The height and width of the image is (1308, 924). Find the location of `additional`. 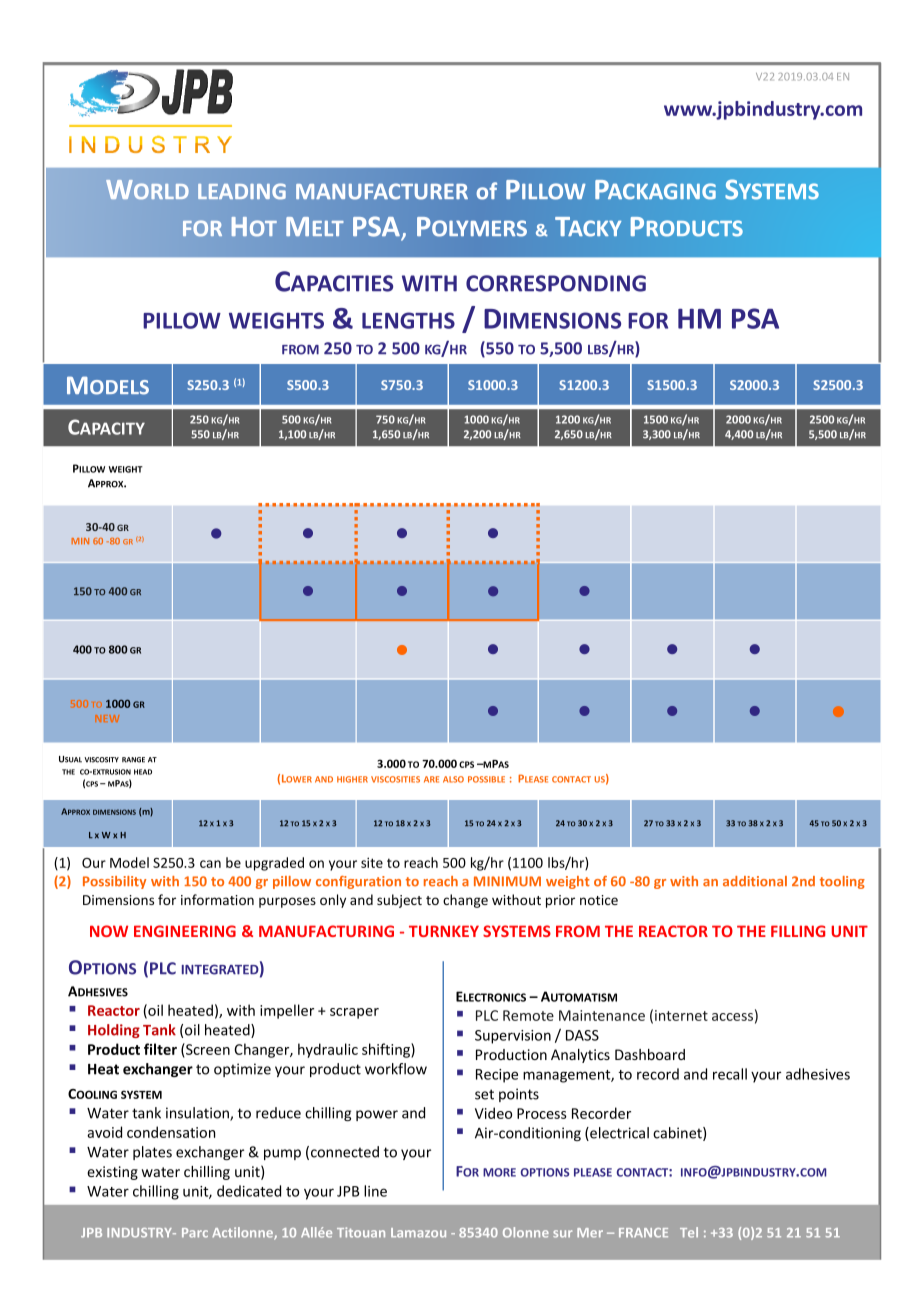

additional is located at coordinates (755, 881).
